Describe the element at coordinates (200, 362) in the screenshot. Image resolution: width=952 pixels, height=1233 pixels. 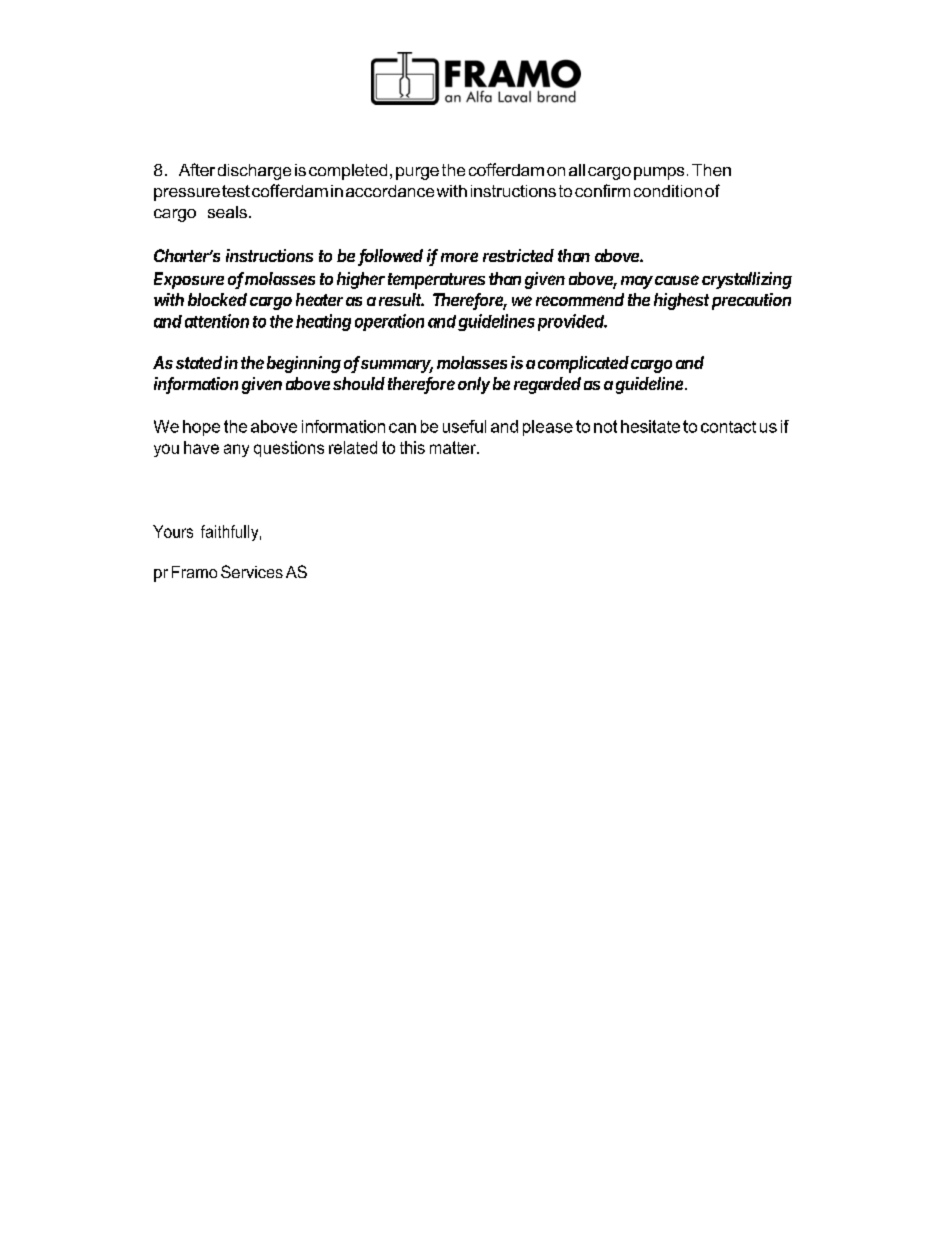
I see `stated` at that location.
